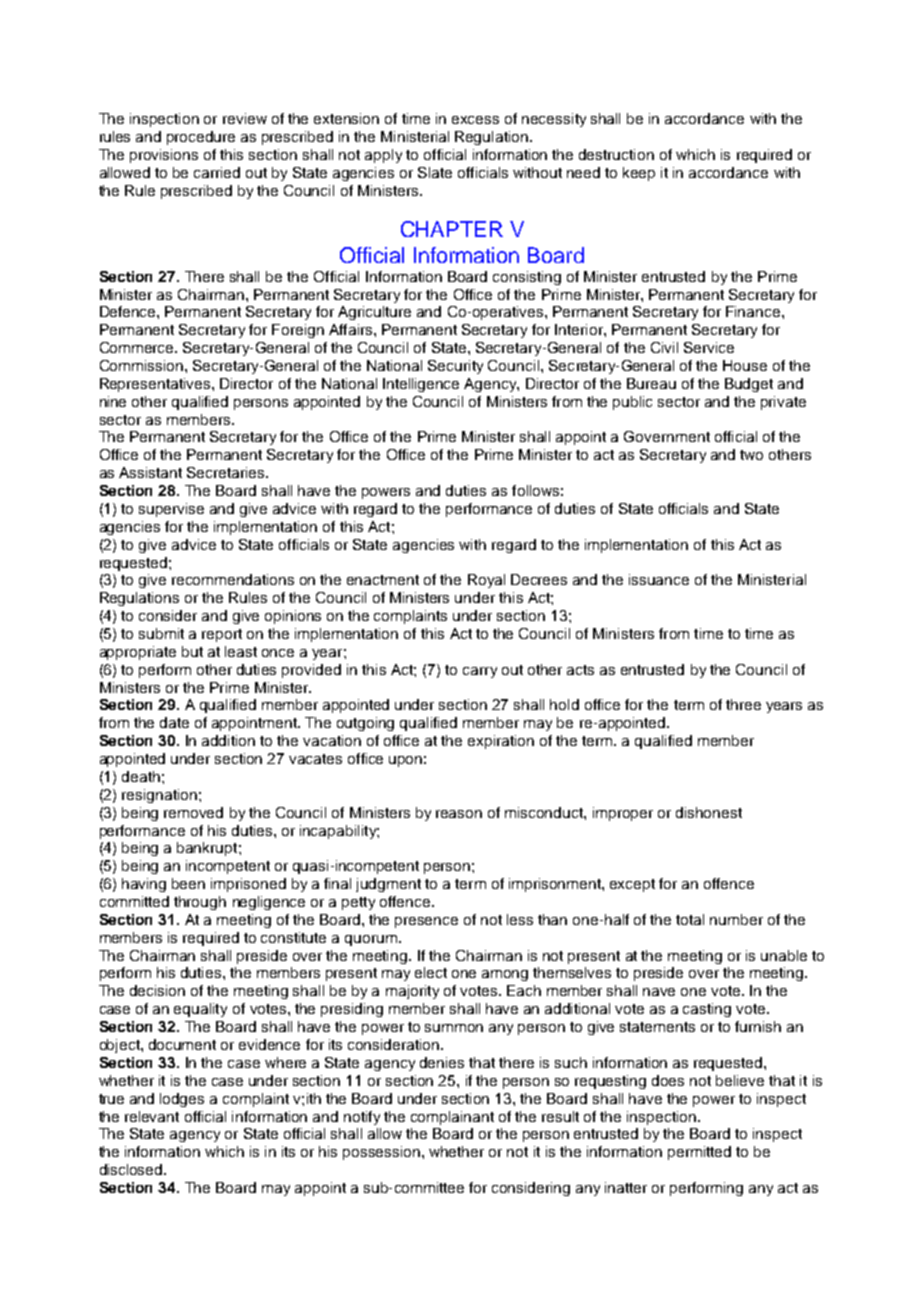 The image size is (924, 1308). Describe the element at coordinates (426, 922) in the screenshot. I see `presence` at that location.
